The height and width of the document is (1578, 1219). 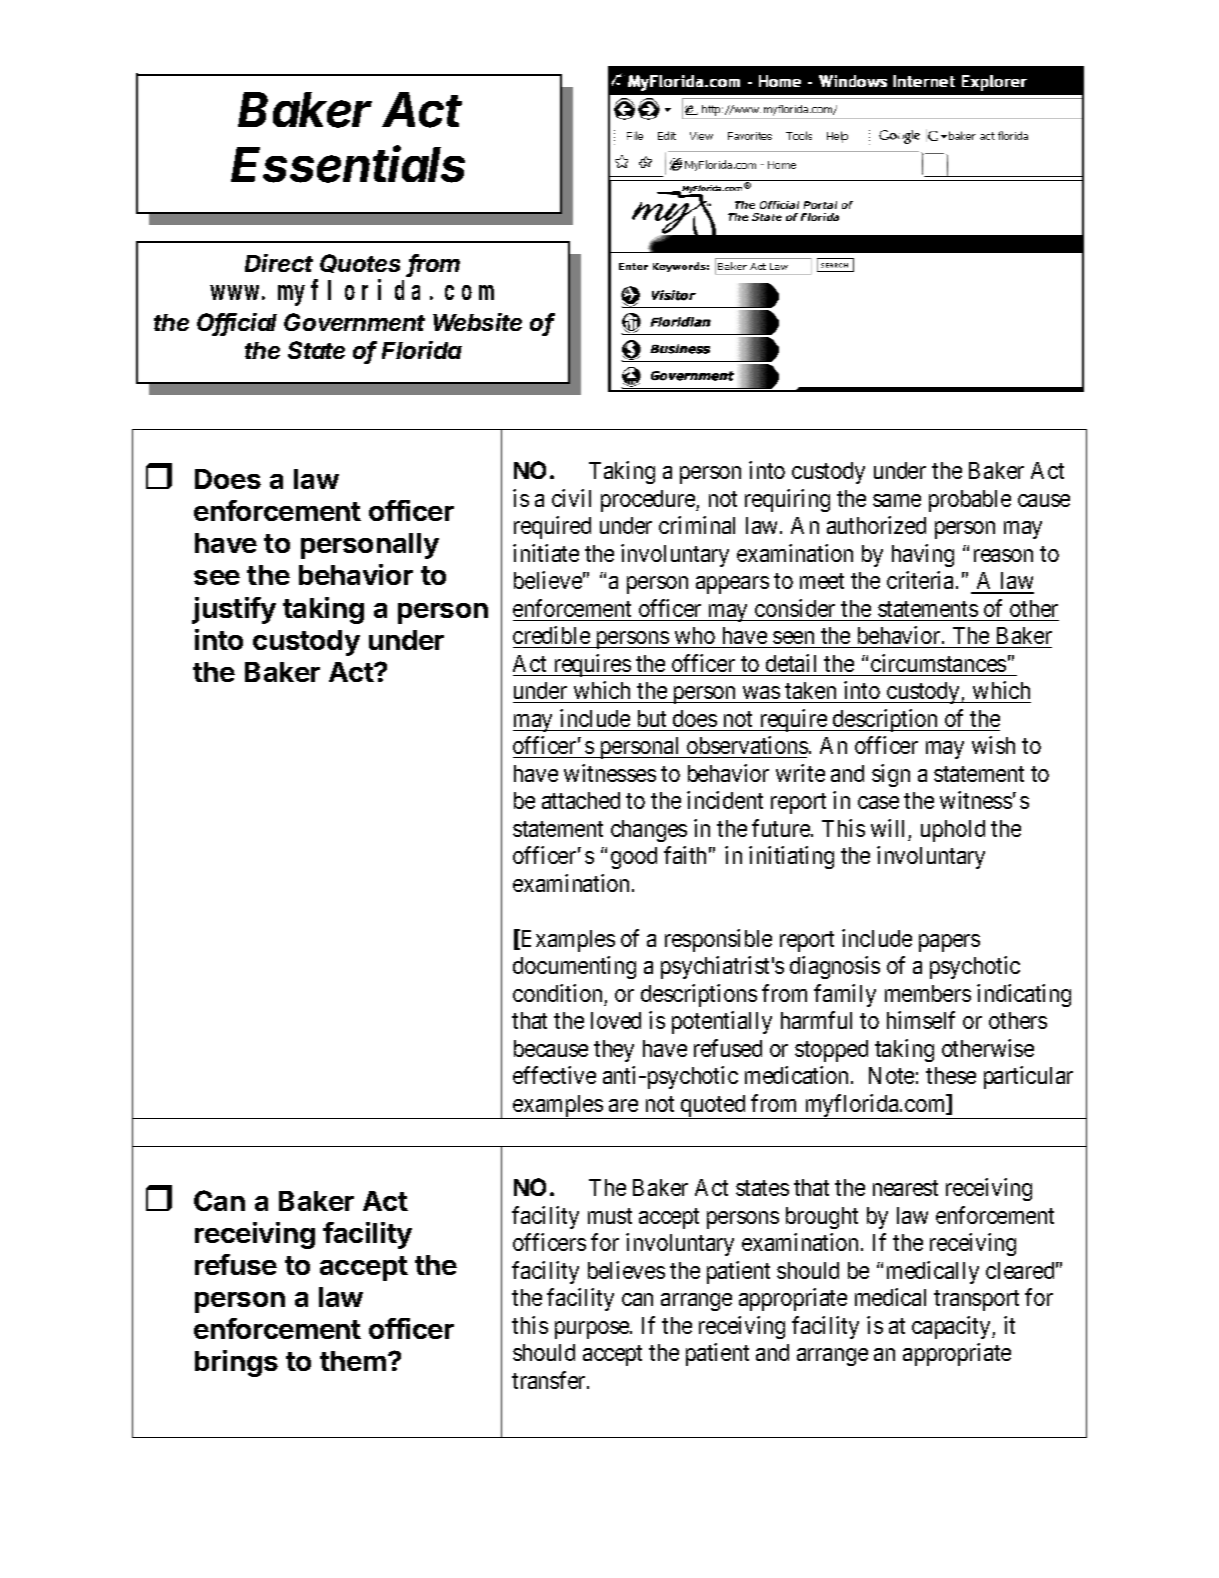 I want to click on uphold, so click(x=953, y=831).
